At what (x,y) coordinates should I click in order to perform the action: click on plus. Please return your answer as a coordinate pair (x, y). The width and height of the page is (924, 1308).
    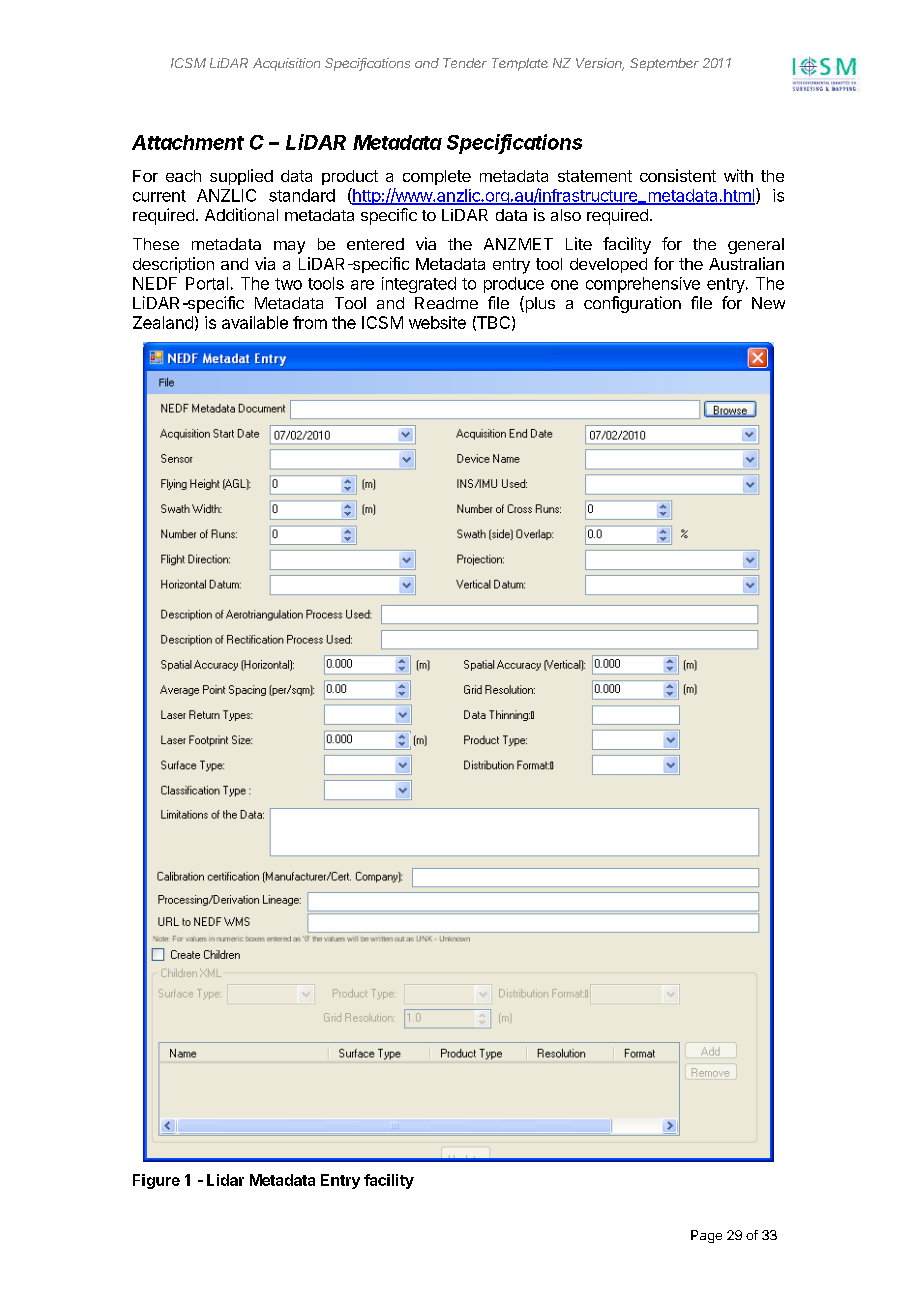
    Looking at the image, I should click on (539, 304).
